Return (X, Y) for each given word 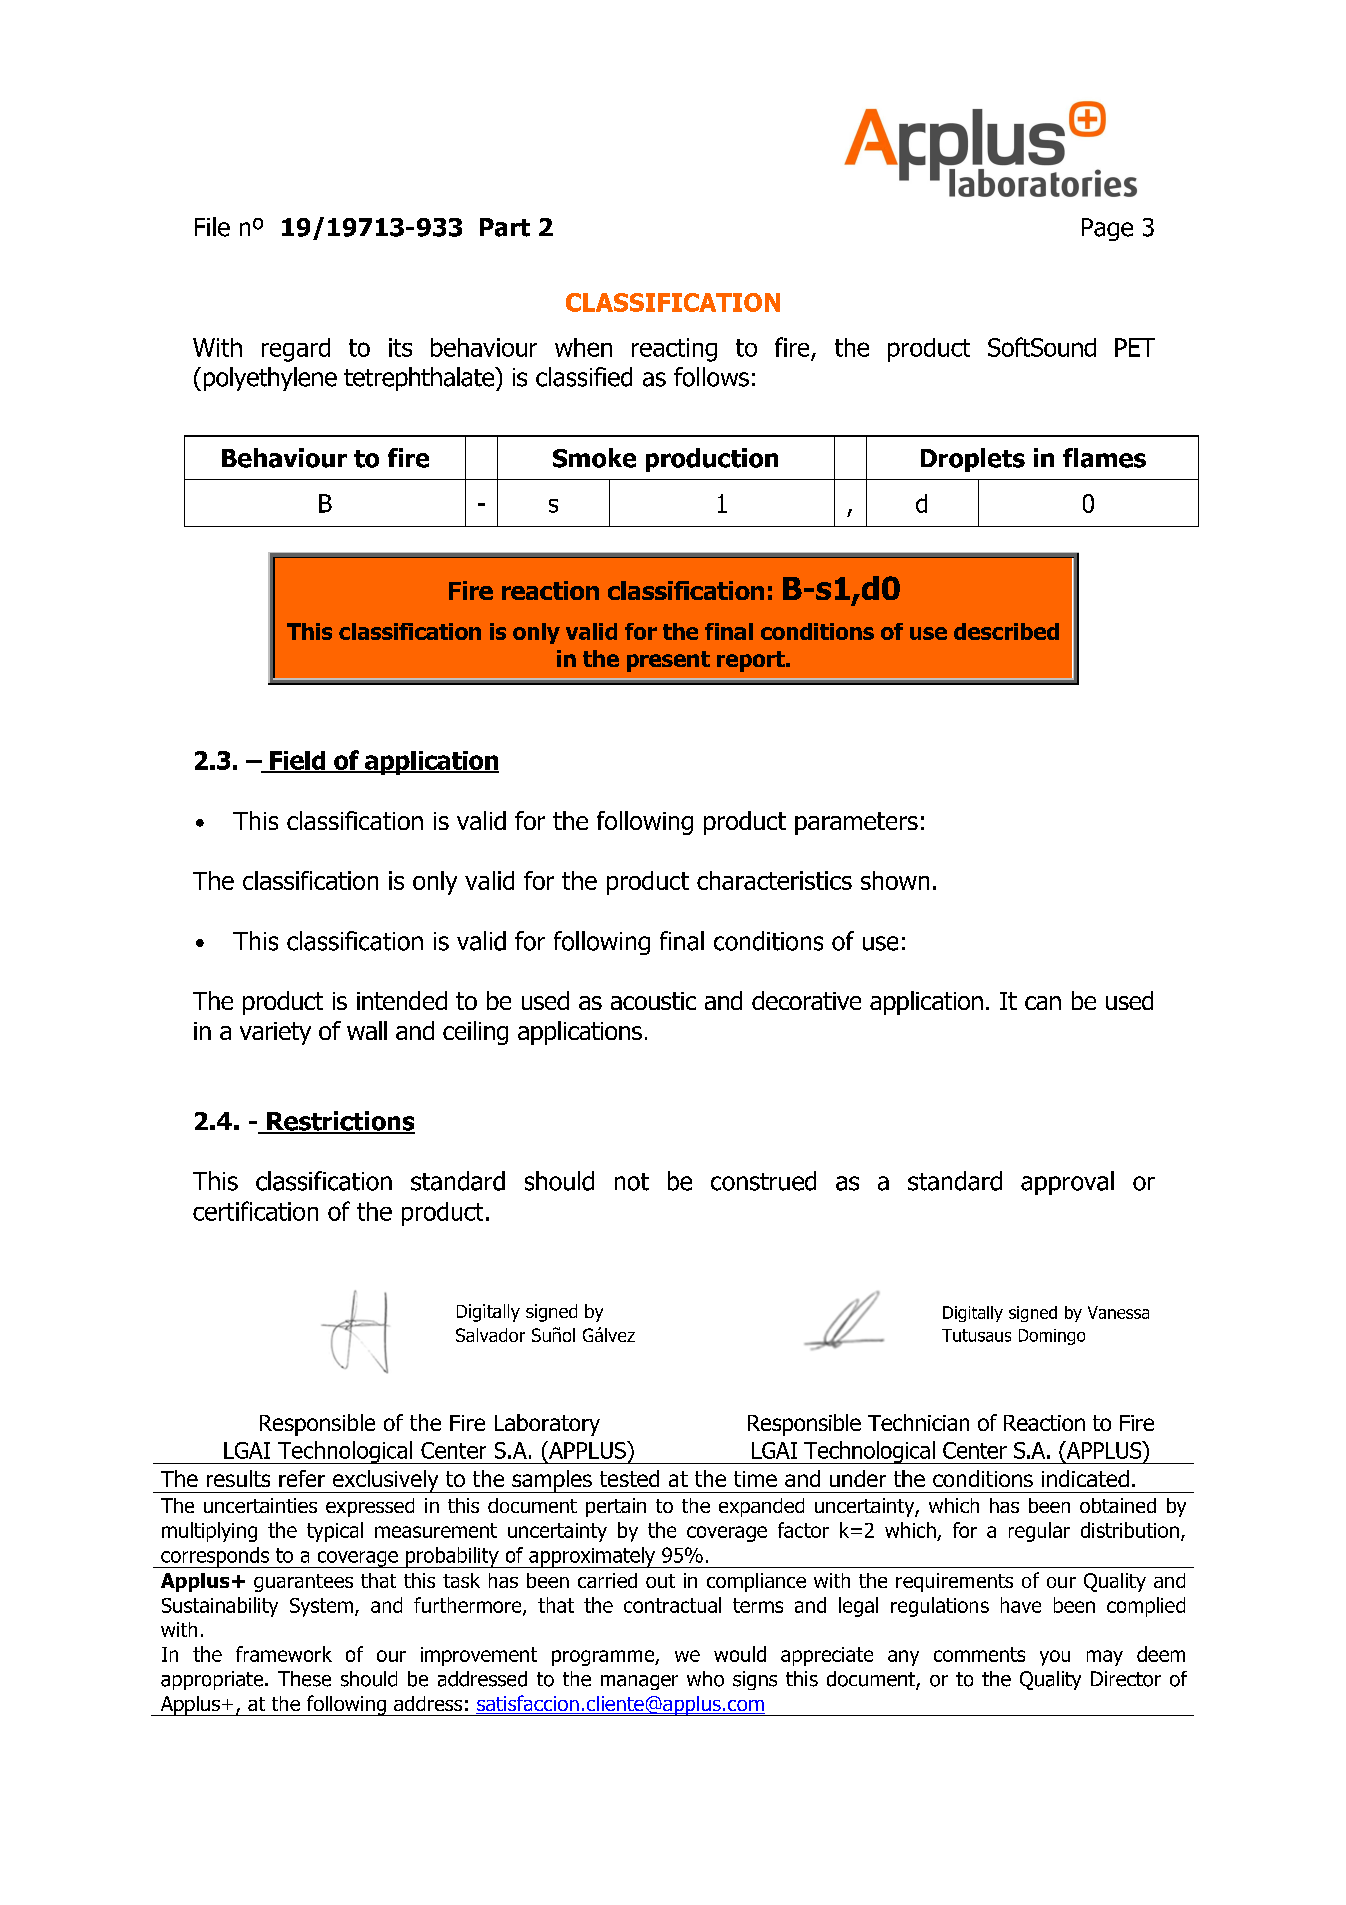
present (668, 661)
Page (1107, 229)
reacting (674, 350)
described (1006, 631)
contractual (672, 1605)
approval (1067, 1183)
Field (298, 761)
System (321, 1607)
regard (296, 350)
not (632, 1182)
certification (255, 1211)
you (1055, 1658)
